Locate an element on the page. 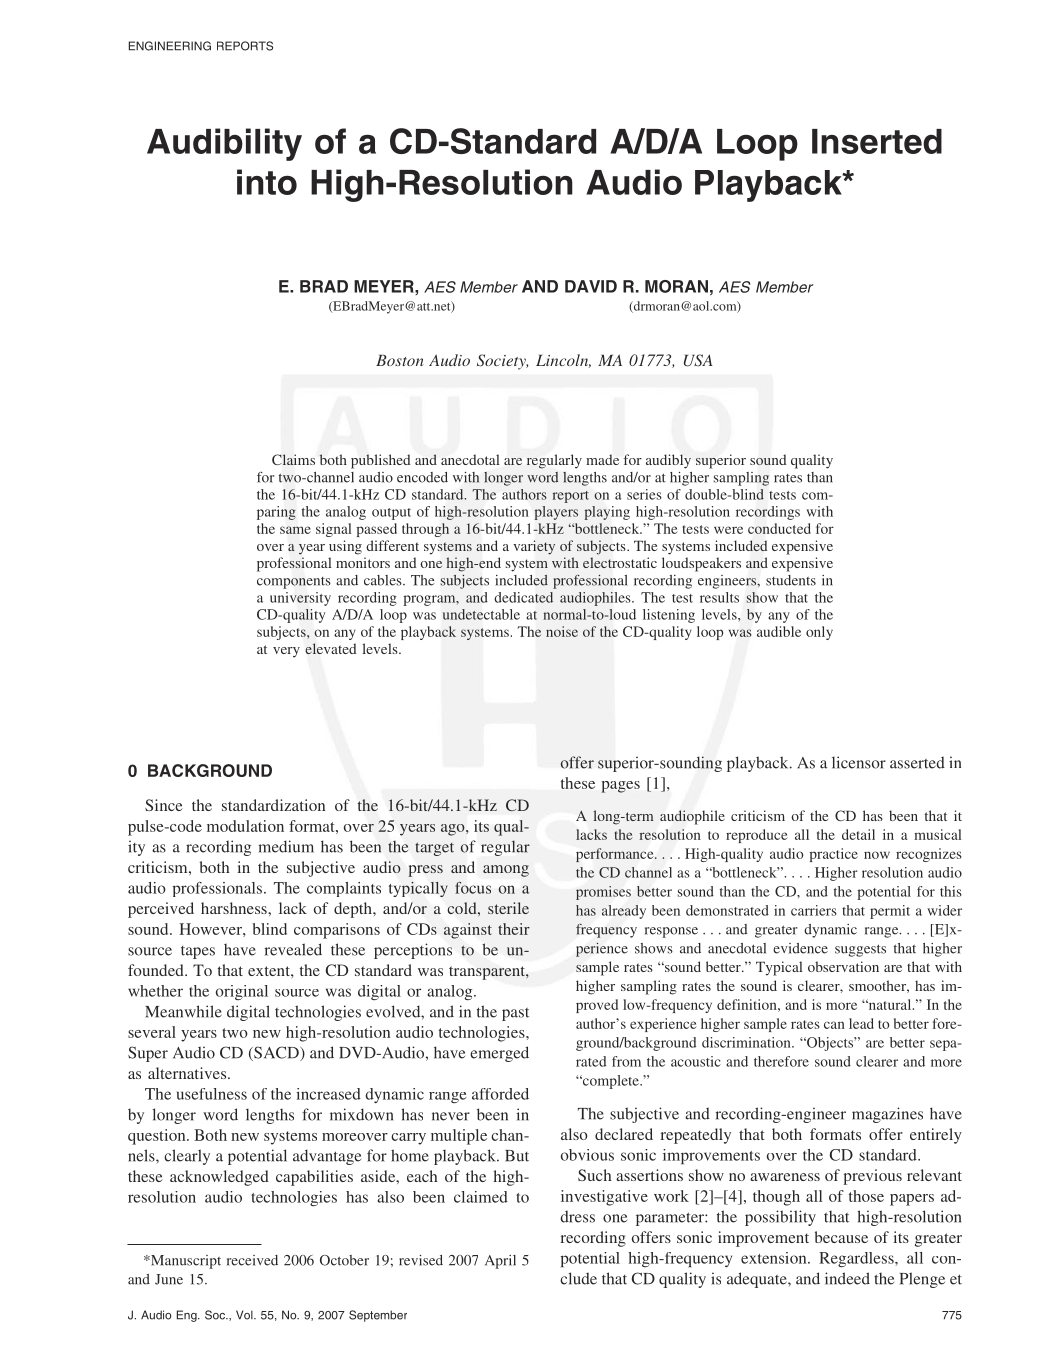 The height and width of the image is (1363, 1053). permit is located at coordinates (890, 912).
